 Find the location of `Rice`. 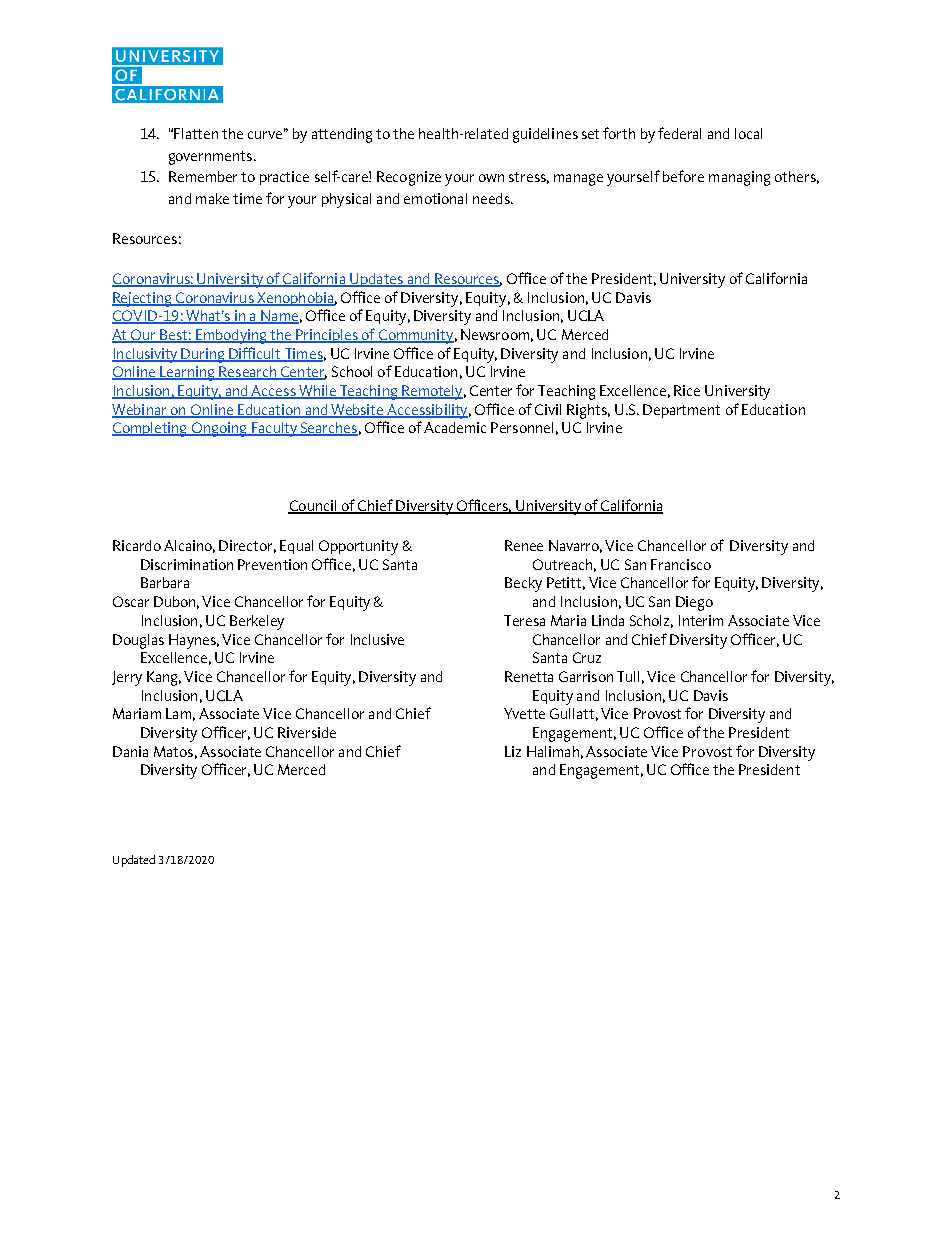

Rice is located at coordinates (687, 390).
